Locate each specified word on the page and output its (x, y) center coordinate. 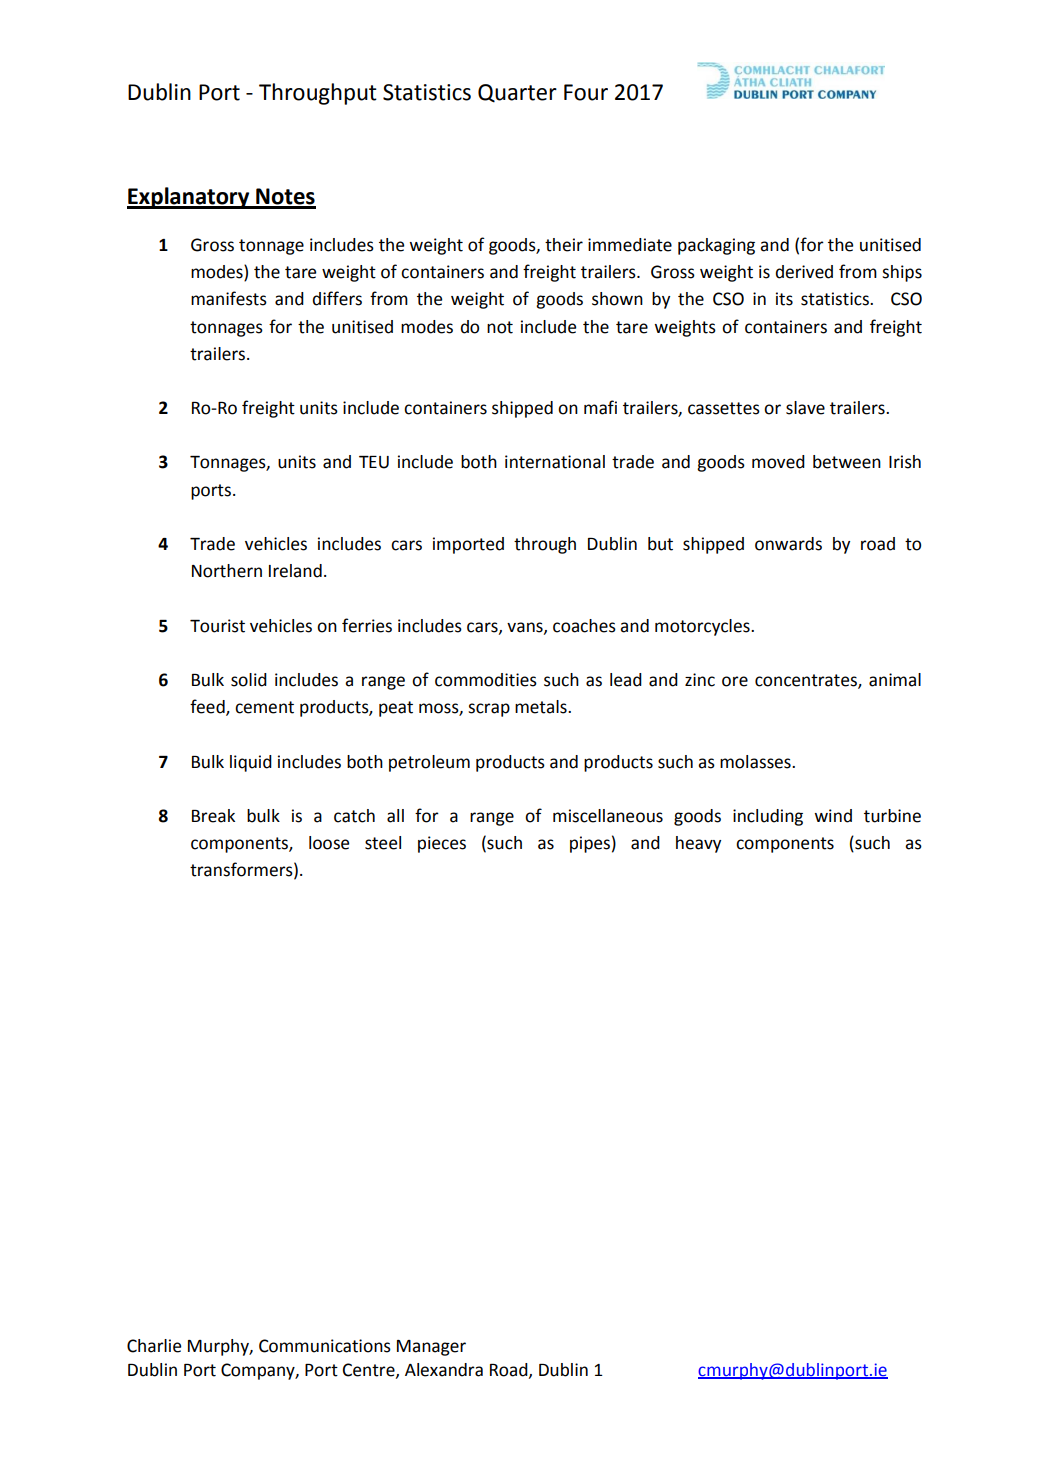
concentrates (807, 681)
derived (804, 272)
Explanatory (189, 198)
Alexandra (444, 1370)
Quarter (517, 93)
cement (264, 707)
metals (542, 707)
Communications (325, 1346)
